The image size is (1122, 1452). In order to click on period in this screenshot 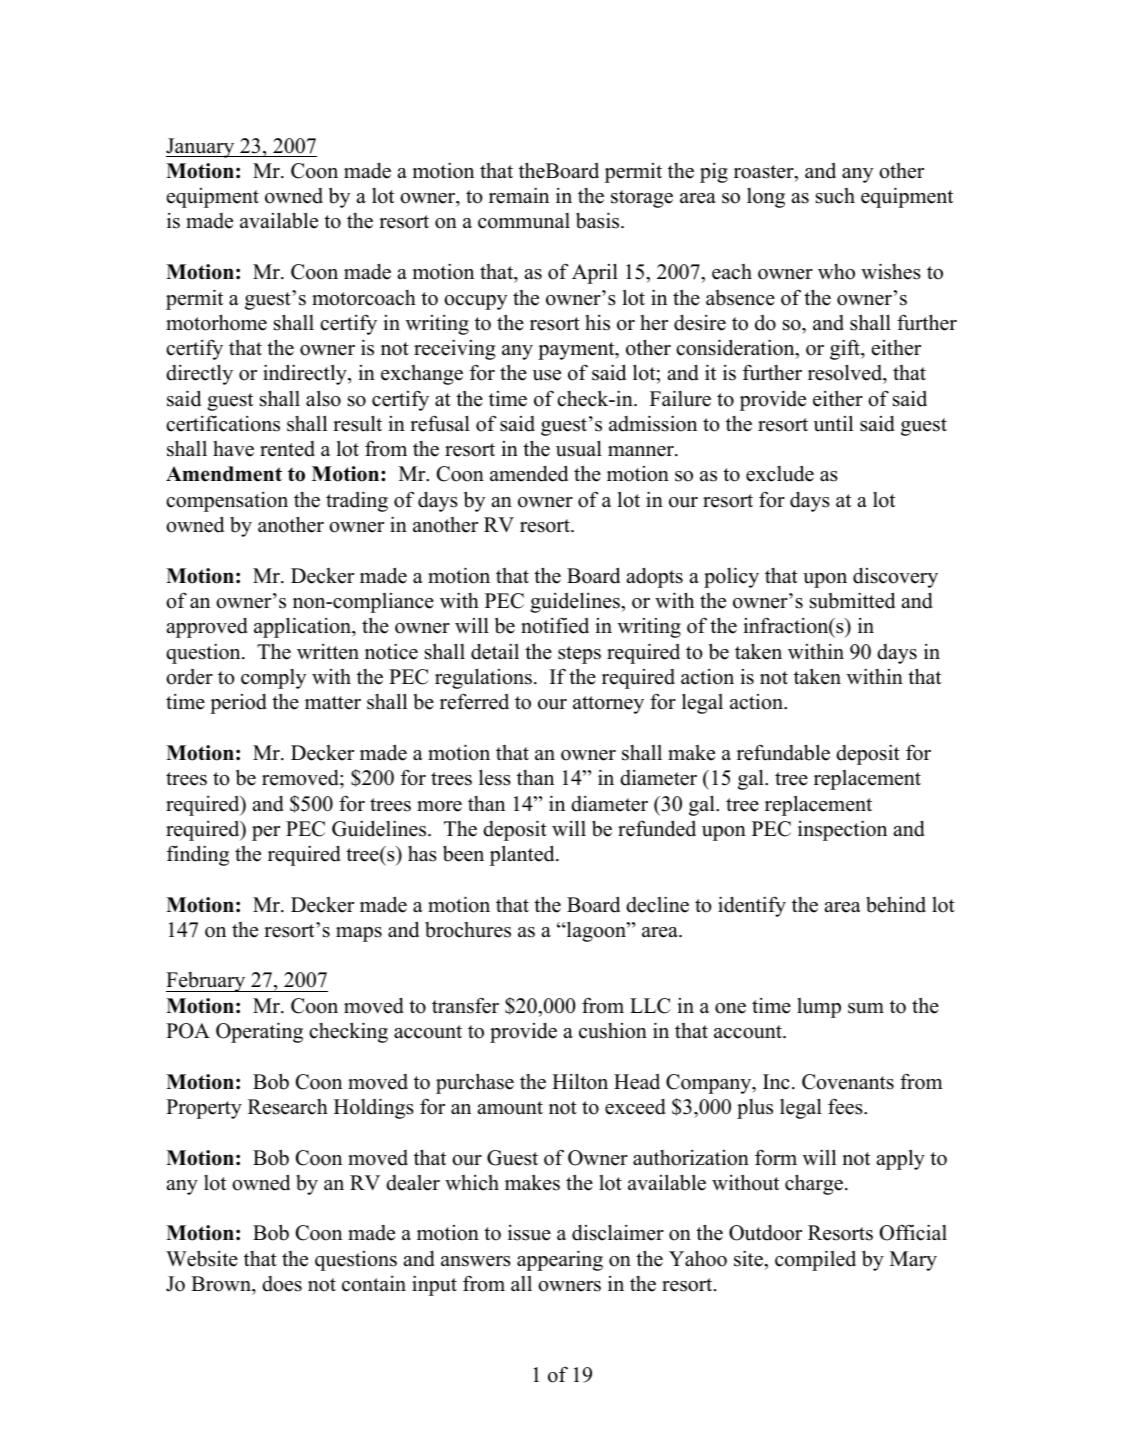, I will do `click(238, 704)`.
